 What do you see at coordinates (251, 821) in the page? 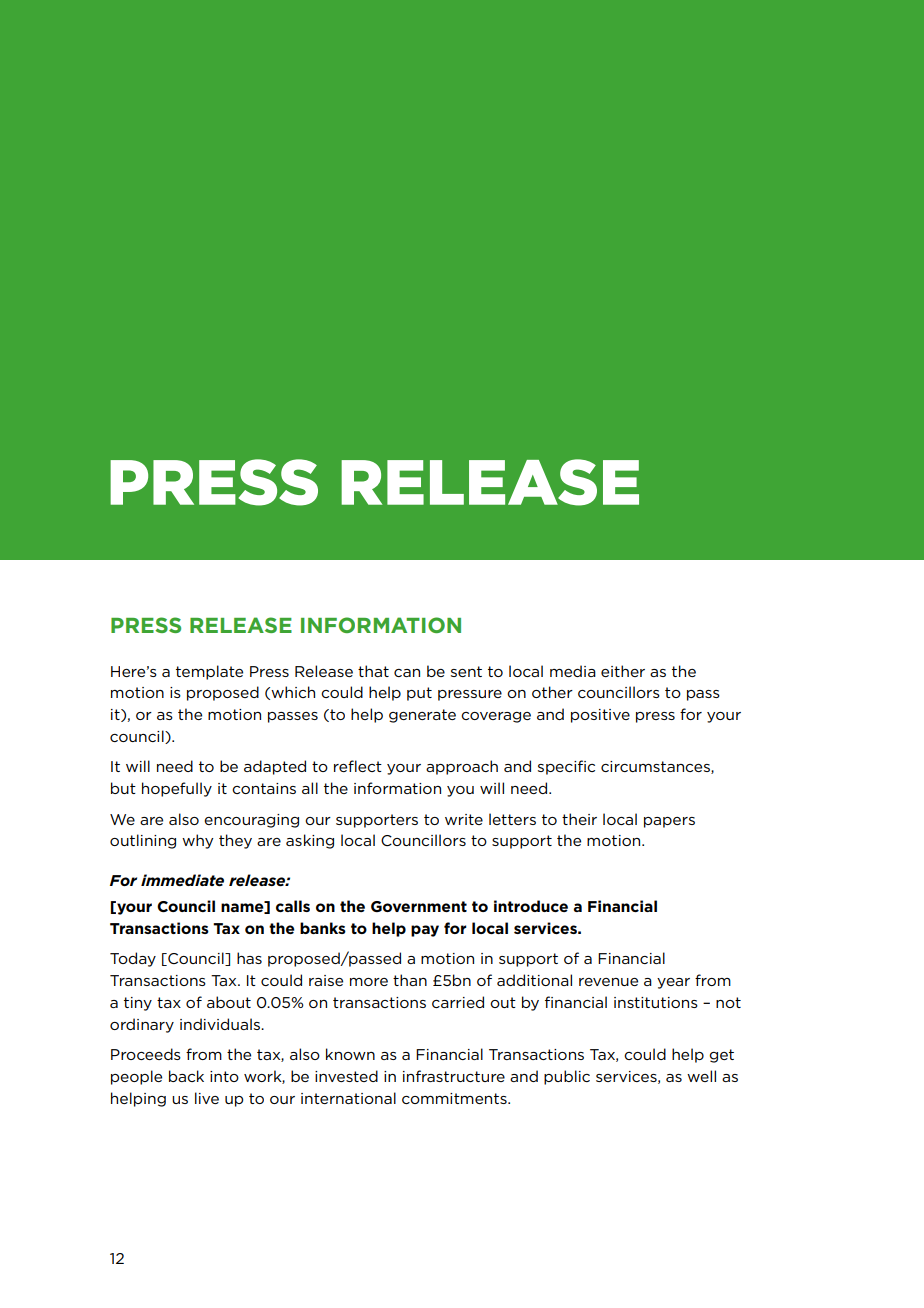
I see `encouraging` at bounding box center [251, 821].
